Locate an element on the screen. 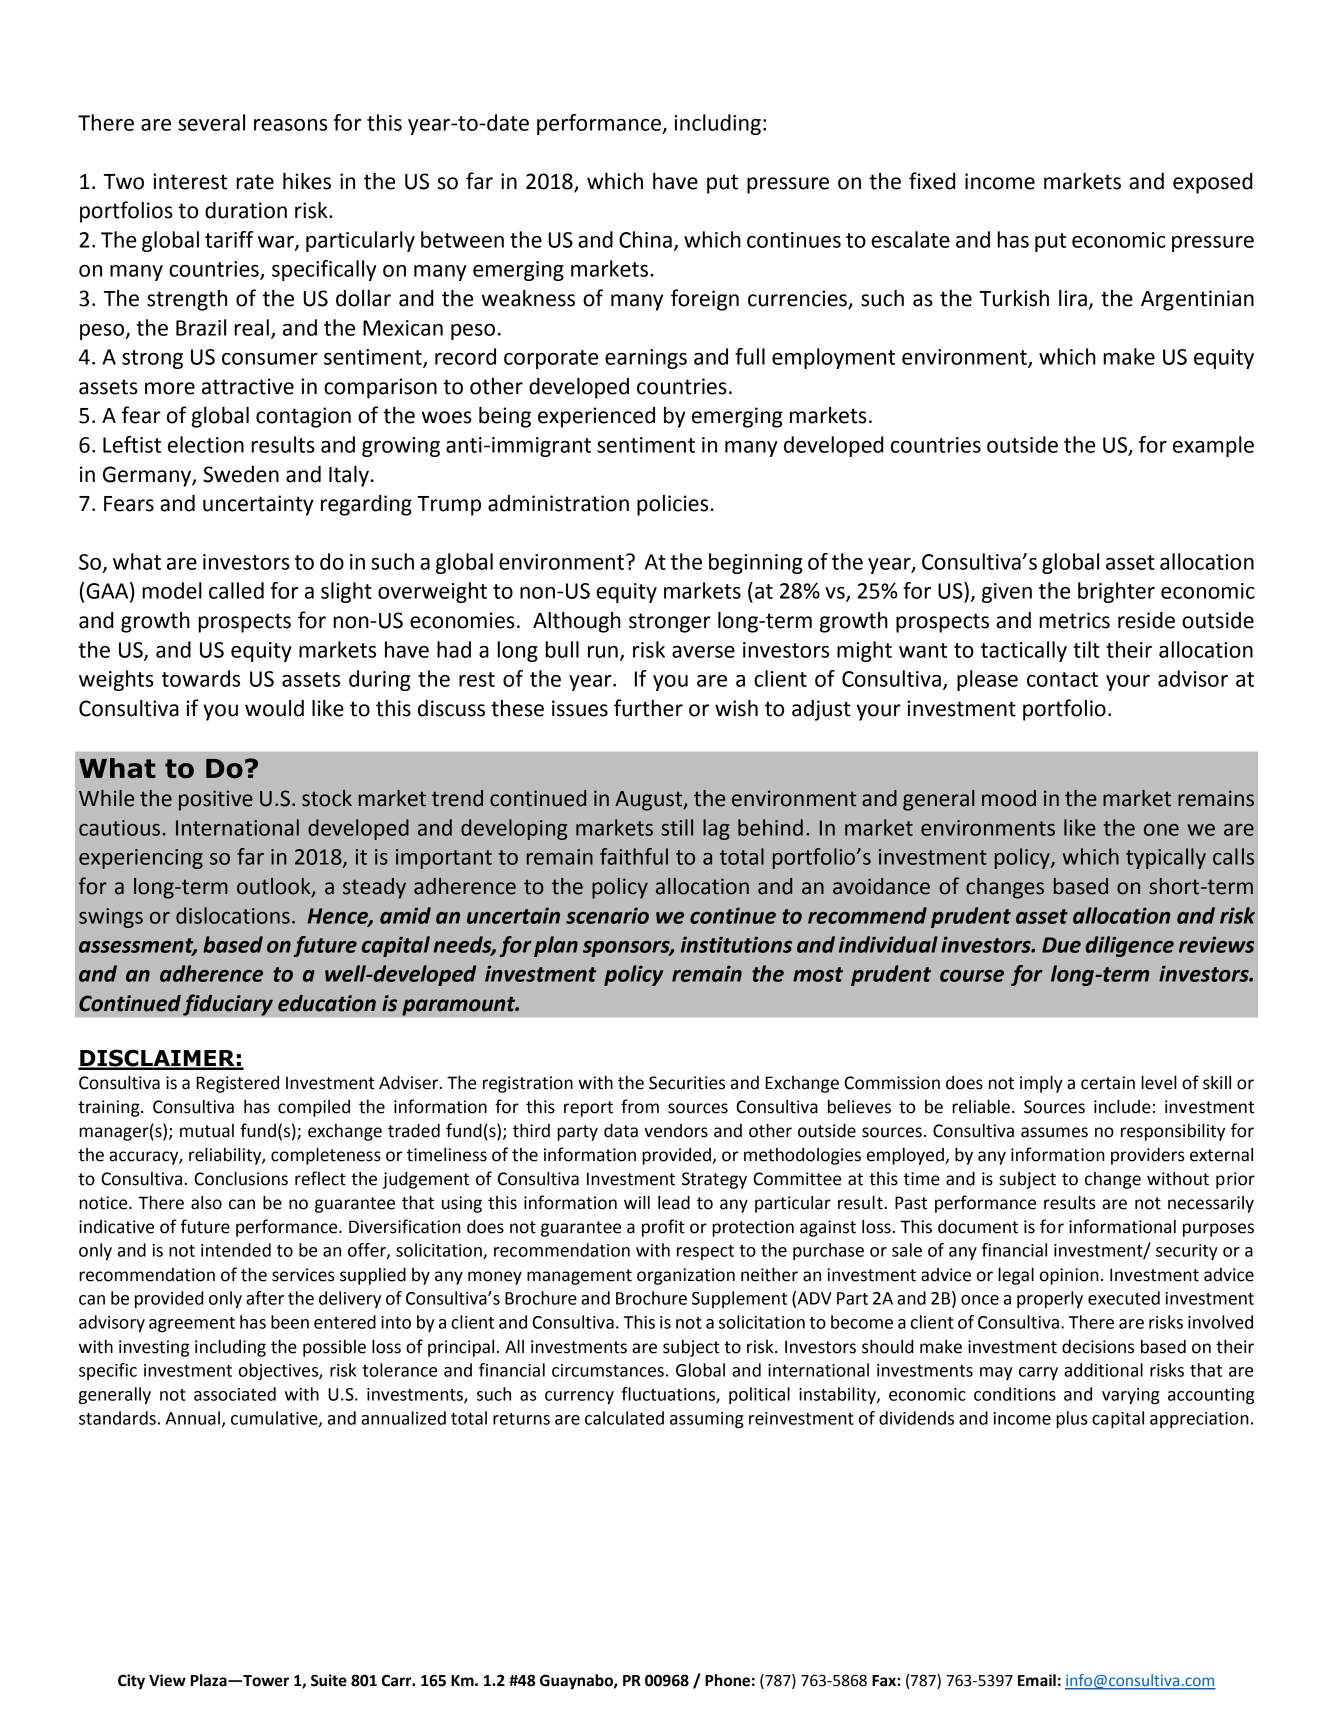 The height and width of the screenshot is (1726, 1333). Suite is located at coordinates (329, 1680).
